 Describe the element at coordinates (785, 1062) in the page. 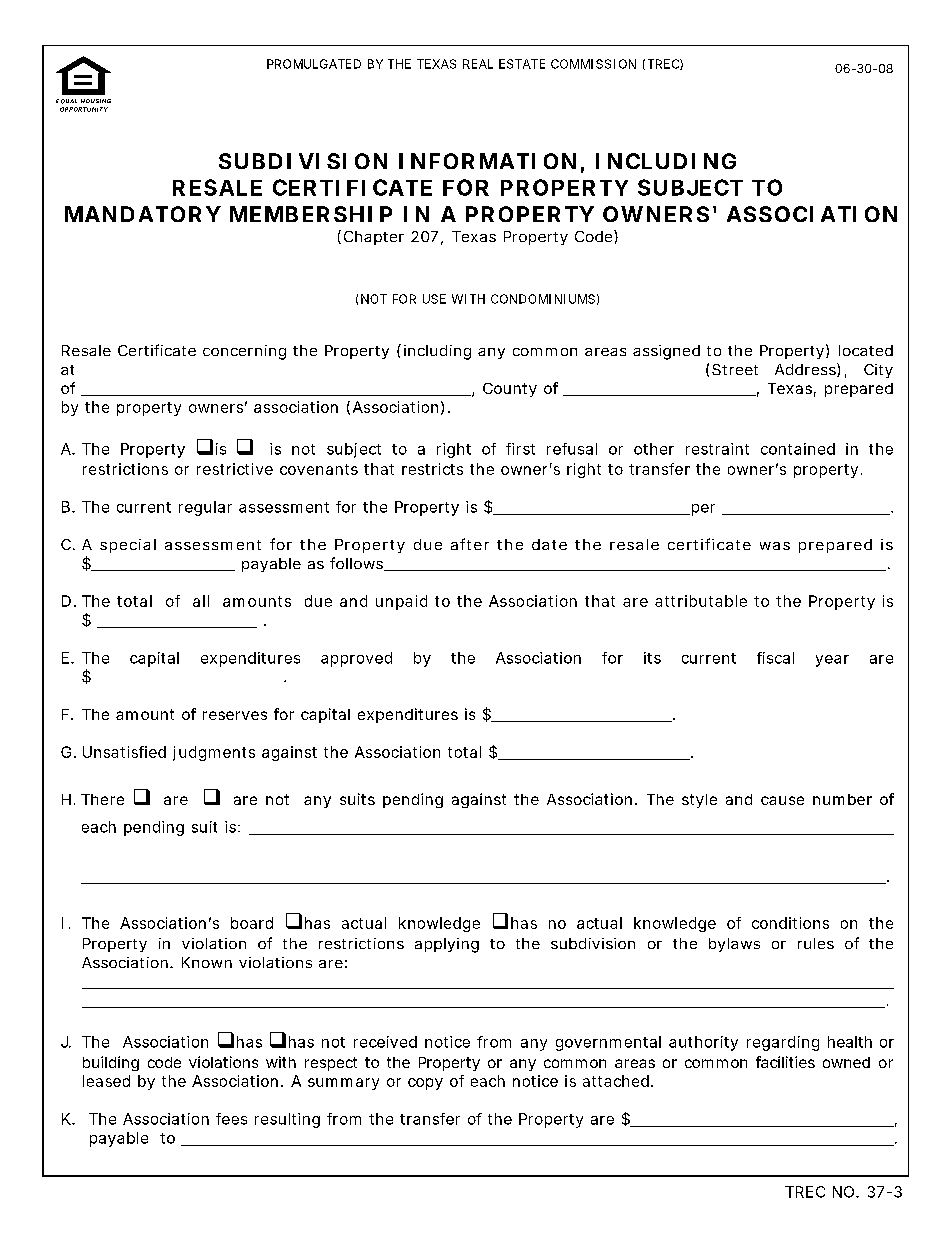

I see `facilities` at that location.
